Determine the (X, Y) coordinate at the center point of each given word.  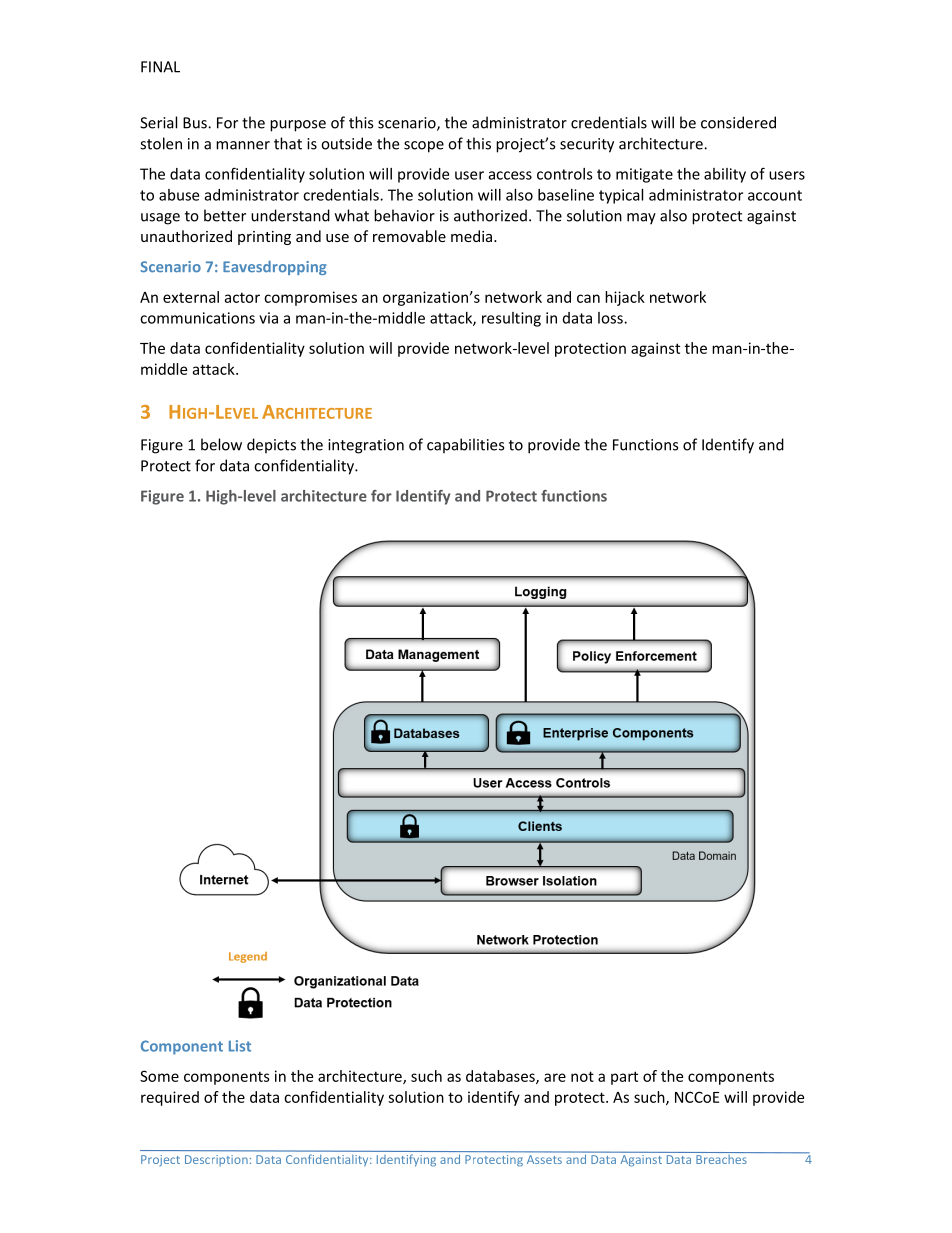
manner (243, 145)
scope (424, 147)
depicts (271, 446)
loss (611, 318)
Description (216, 1160)
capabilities (465, 446)
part (624, 1078)
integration (366, 446)
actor (242, 297)
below (221, 444)
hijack (625, 298)
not (582, 1076)
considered (738, 122)
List (240, 1046)
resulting (511, 319)
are (555, 1077)
